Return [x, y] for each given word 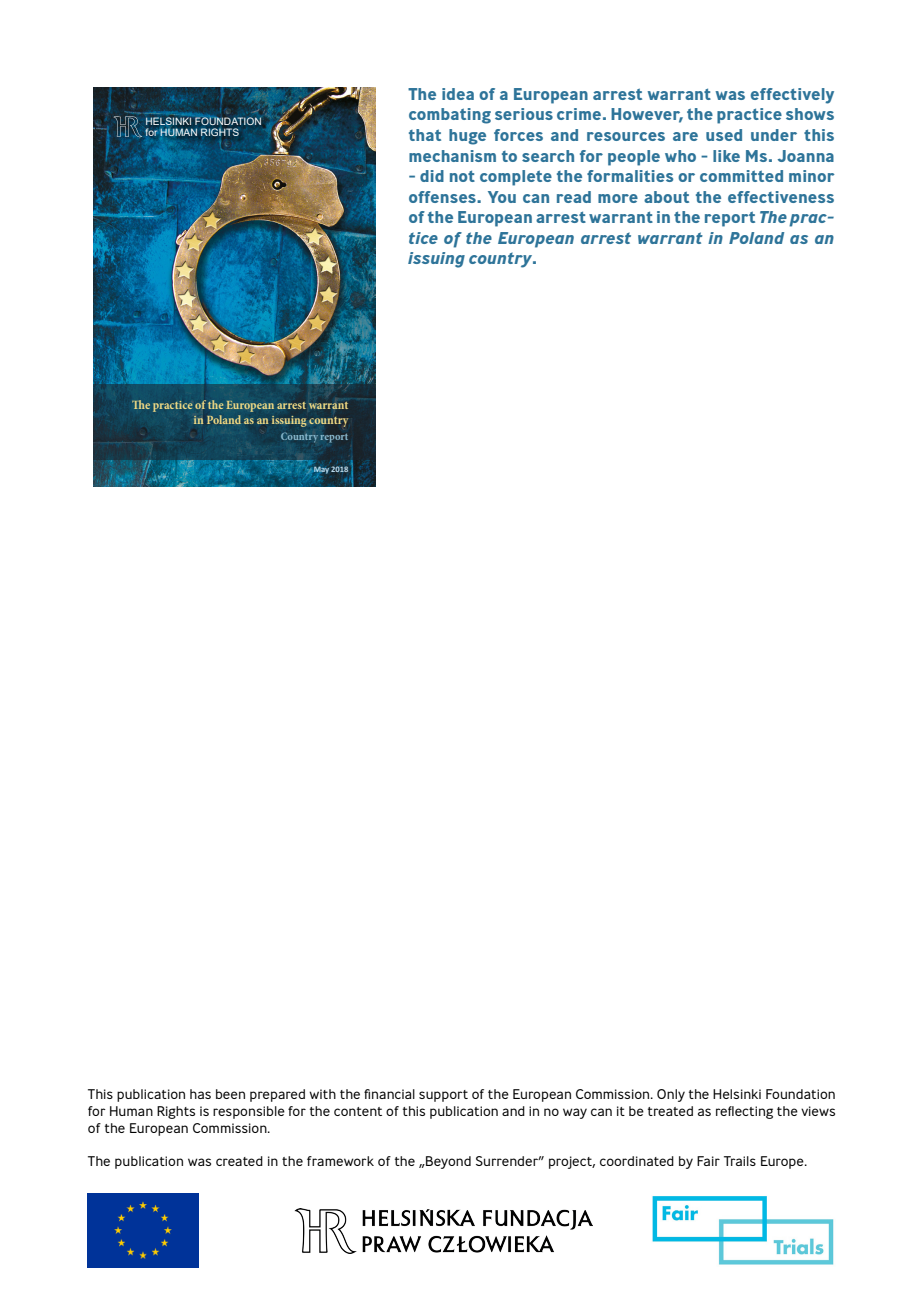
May [320, 471]
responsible [249, 1112]
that [425, 135]
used [724, 135]
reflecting [744, 1112]
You [502, 197]
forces [518, 135]
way [575, 1113]
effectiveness [781, 197]
